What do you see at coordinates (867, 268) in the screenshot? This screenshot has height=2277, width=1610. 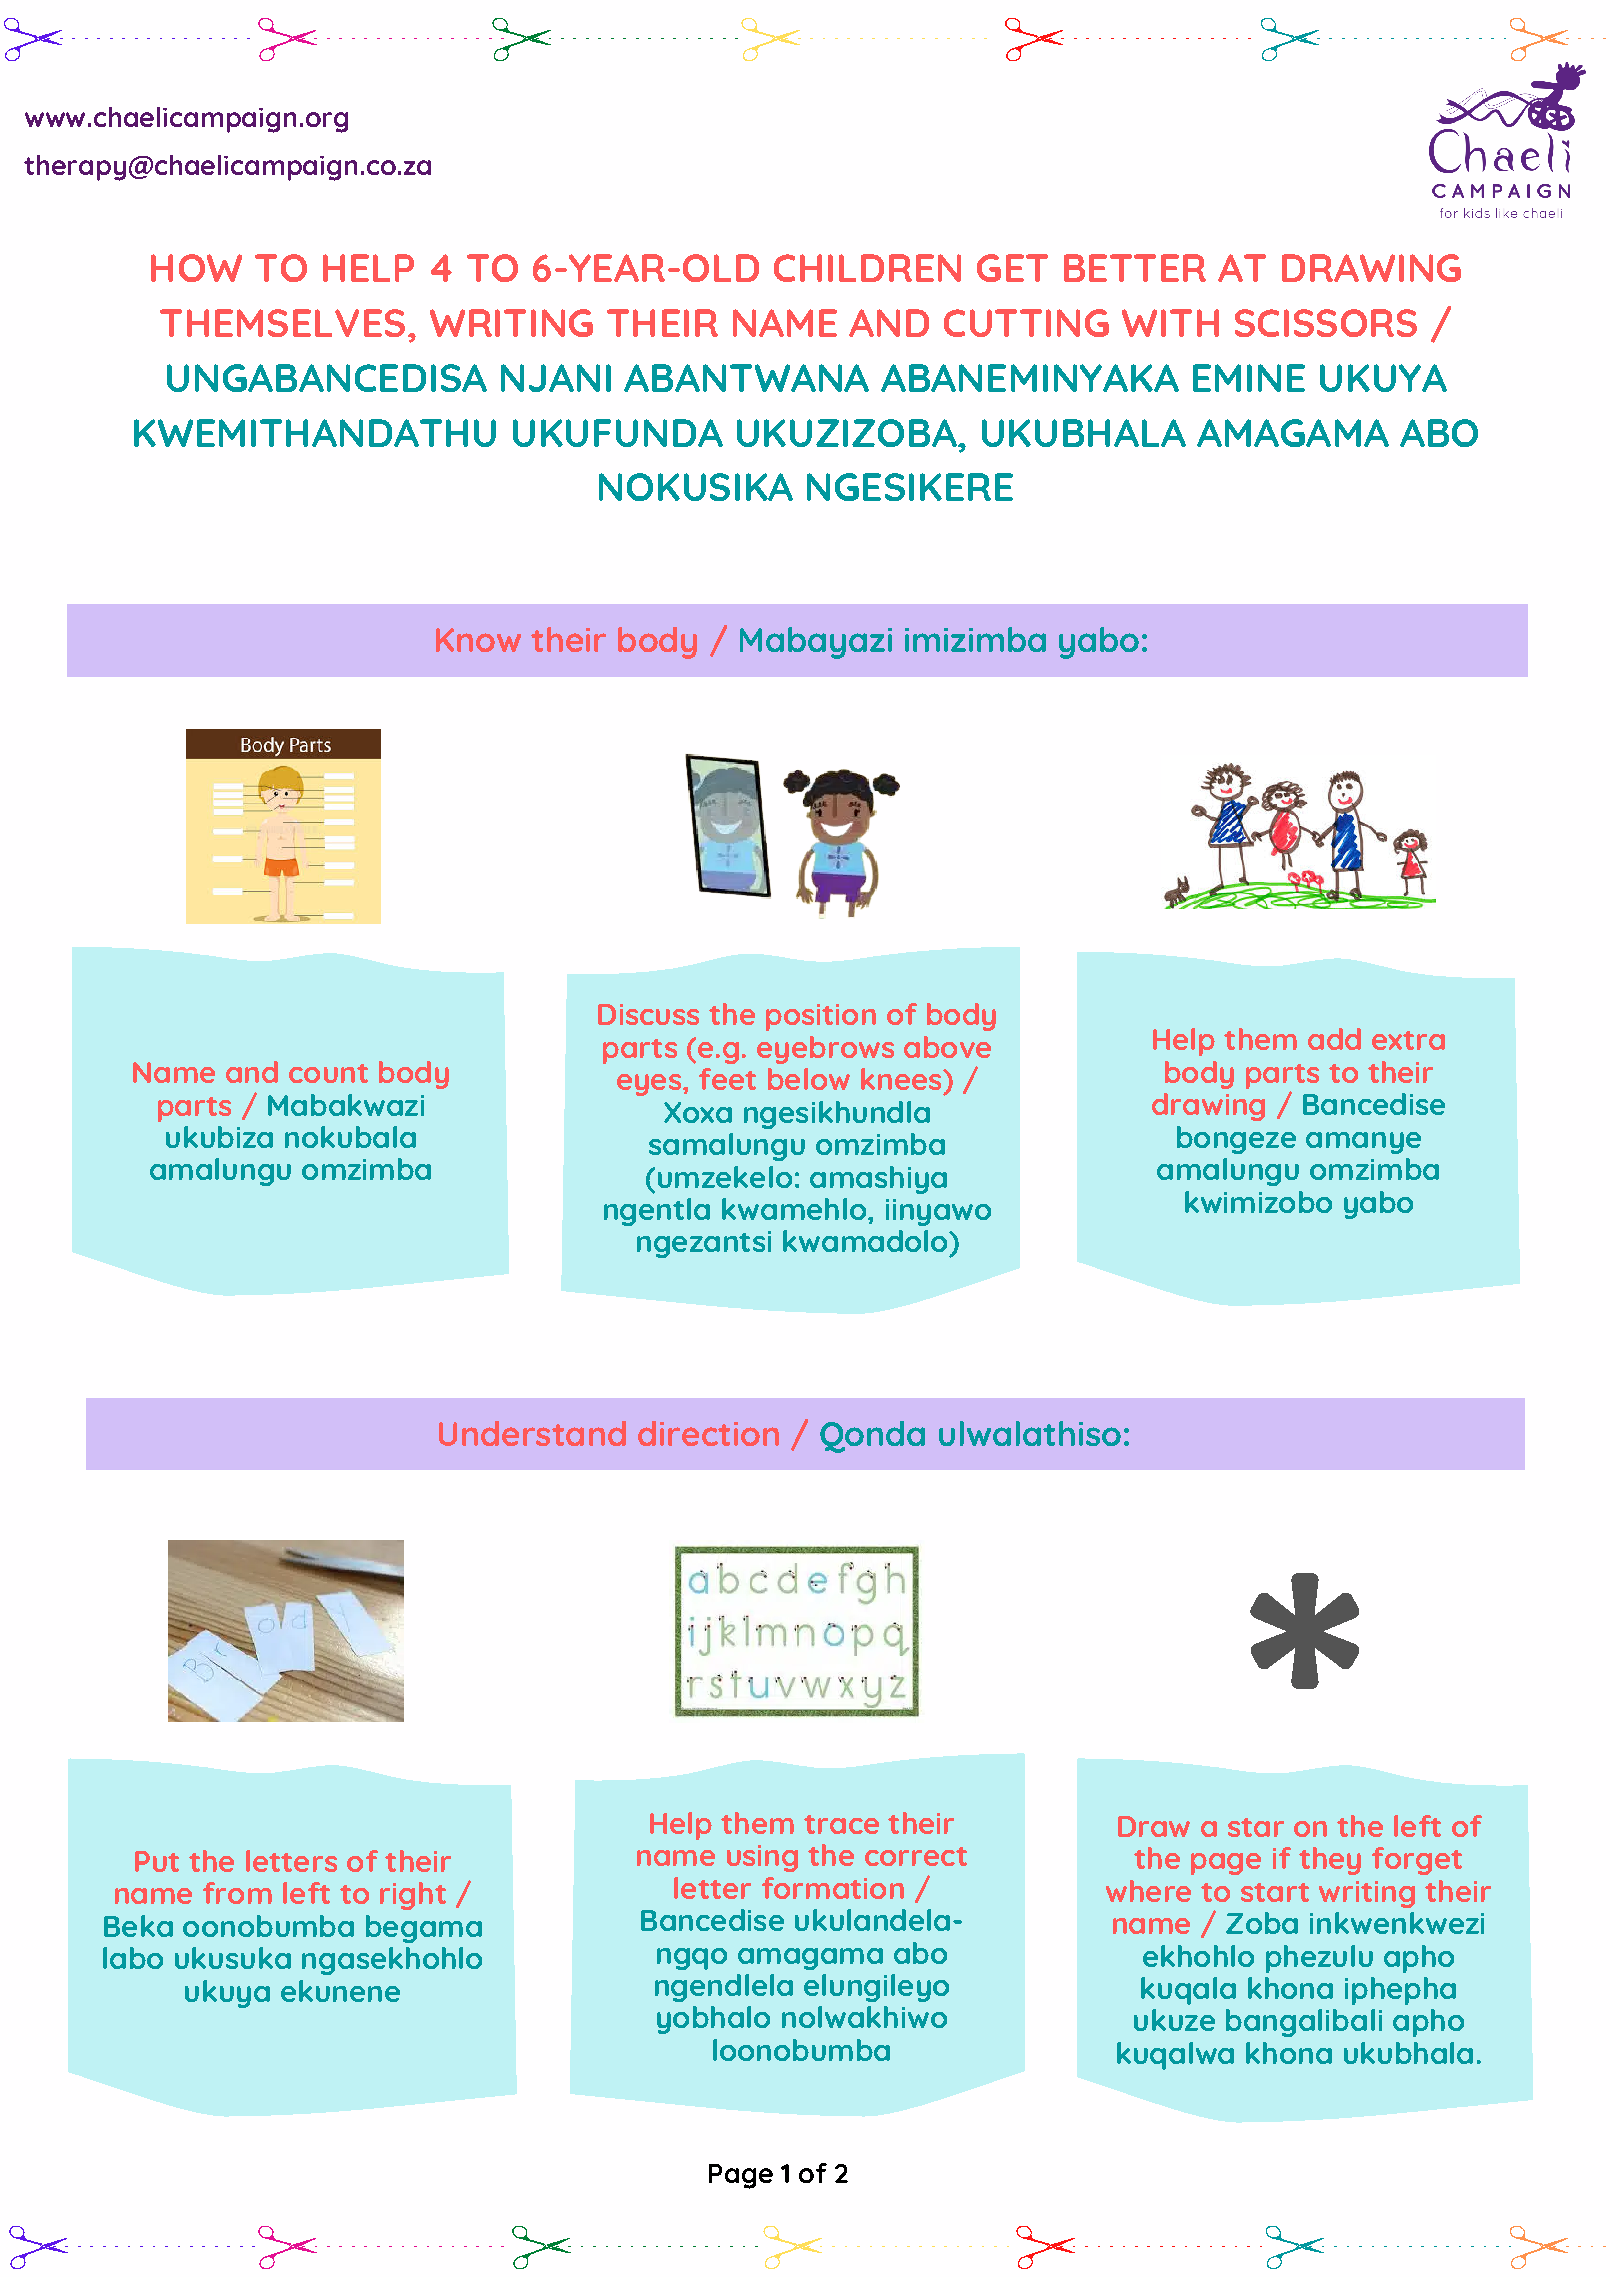 I see `CHILDREN` at bounding box center [867, 268].
